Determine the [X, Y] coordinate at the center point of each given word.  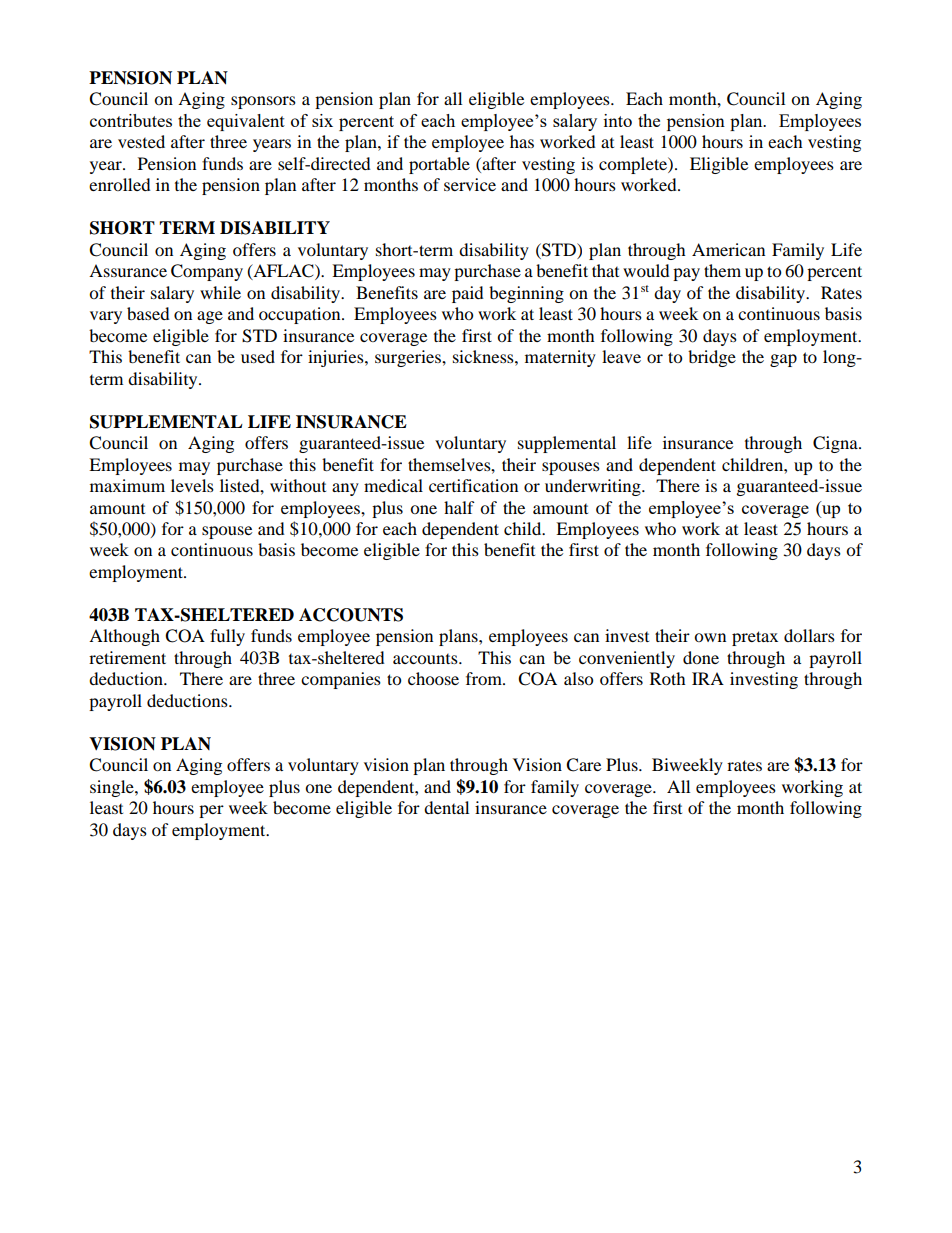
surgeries [409, 358]
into [618, 120]
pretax [755, 638]
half [459, 507]
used [258, 356]
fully [227, 637]
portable [439, 165]
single [113, 788]
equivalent [246, 122]
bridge [712, 358]
